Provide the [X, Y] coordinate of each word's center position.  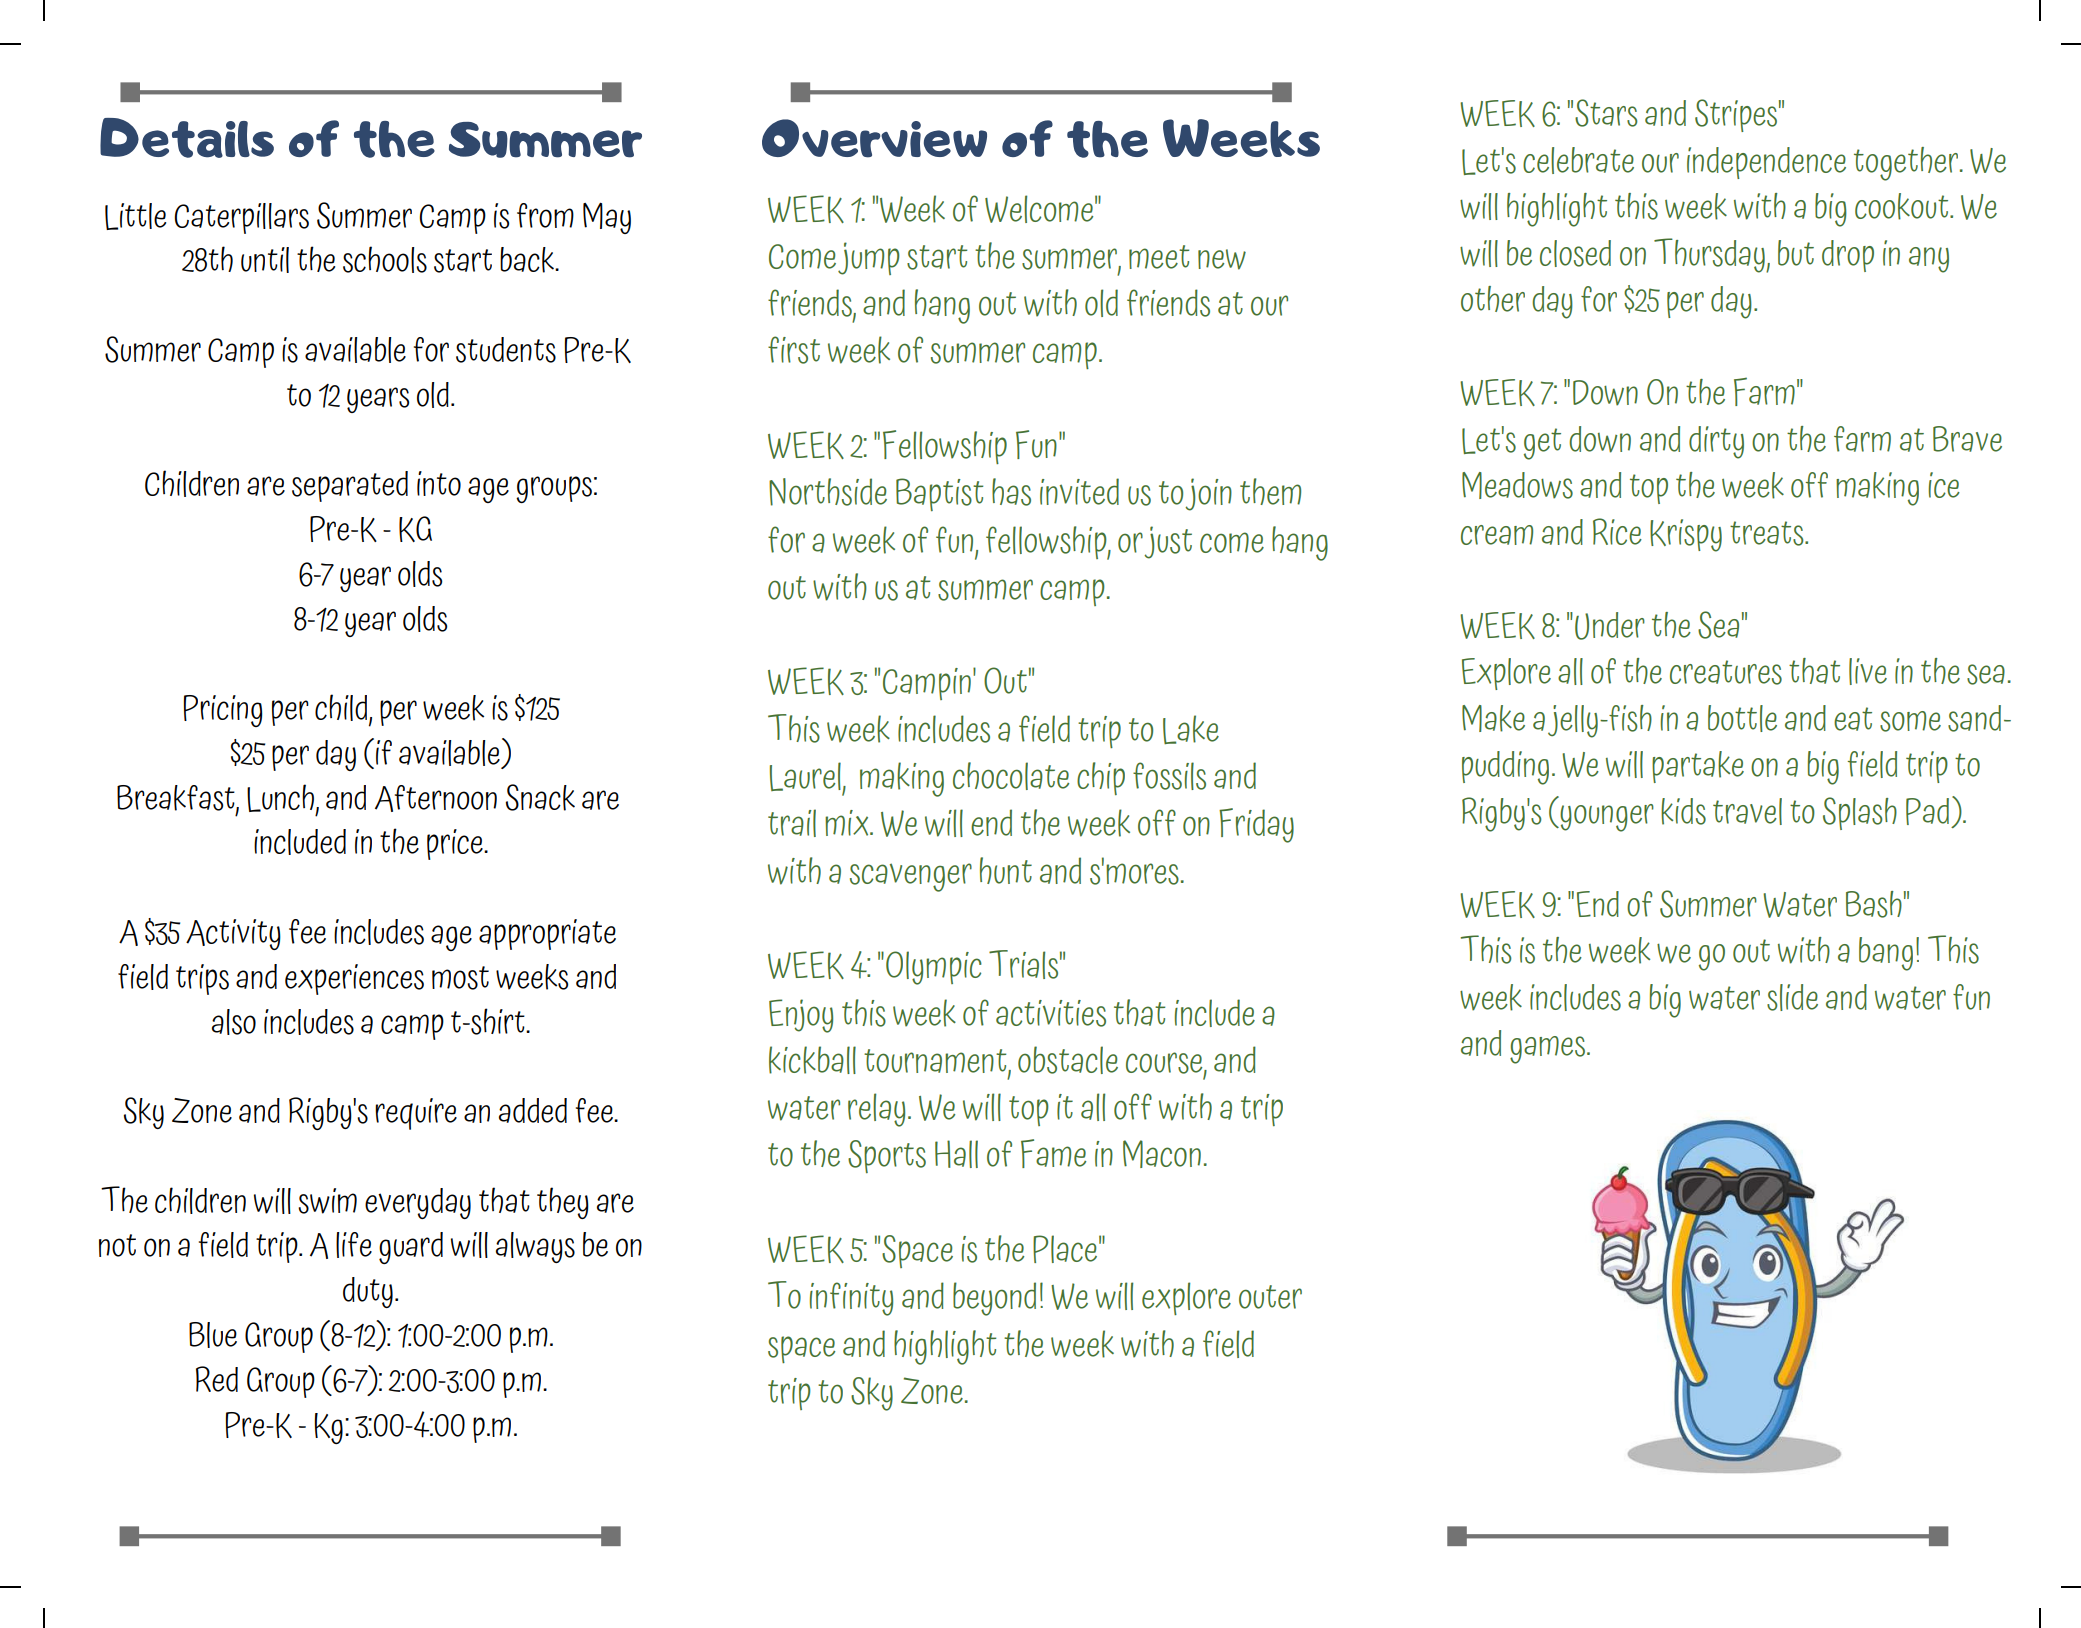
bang [1886, 954]
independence [1766, 163]
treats [1768, 533]
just [1168, 542]
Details [187, 138]
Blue [213, 1335]
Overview [874, 138]
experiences [354, 979]
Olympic [934, 968]
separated [350, 486]
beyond [994, 1299]
